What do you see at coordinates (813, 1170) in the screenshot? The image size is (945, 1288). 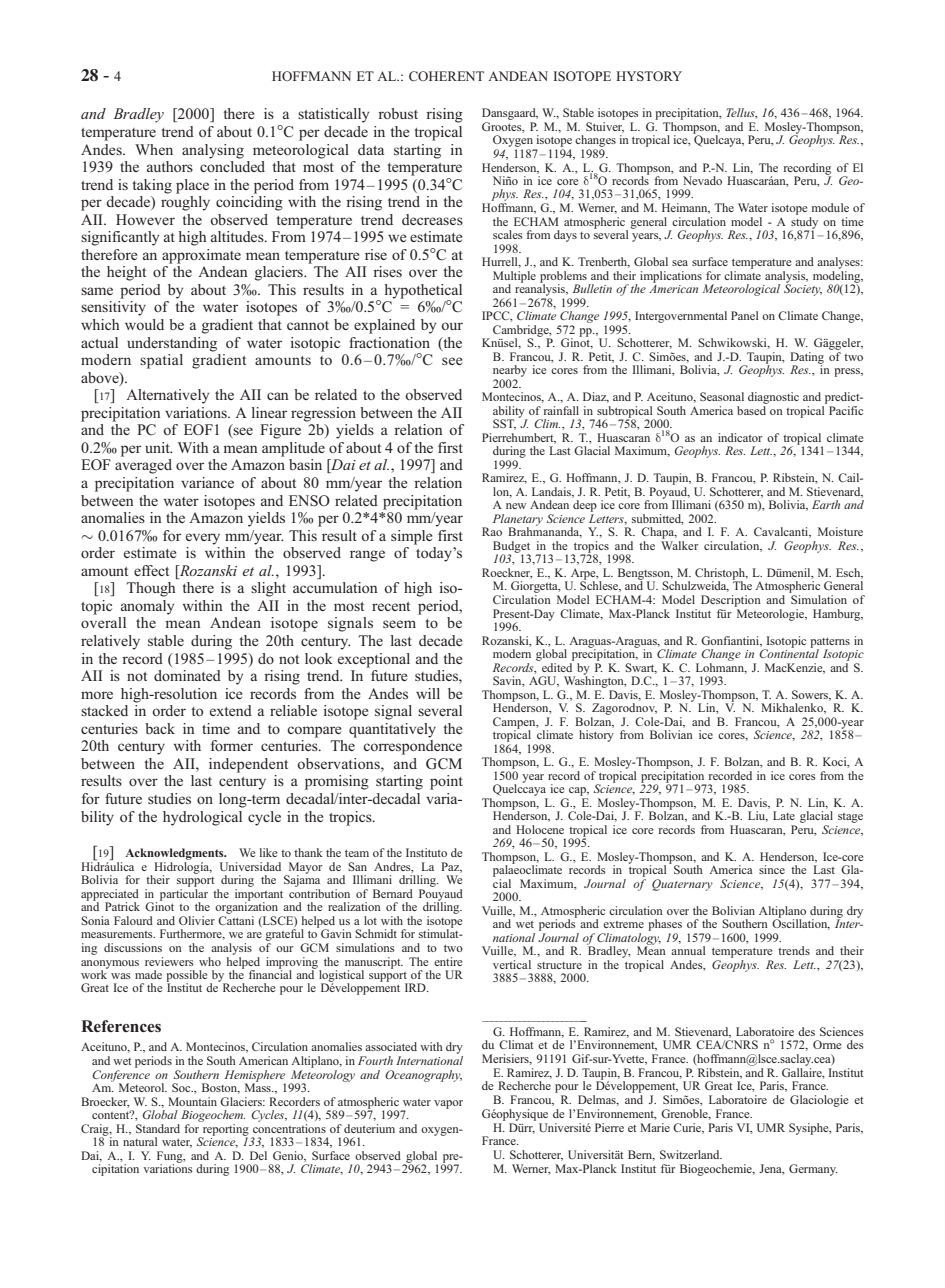 I see `Germany` at bounding box center [813, 1170].
